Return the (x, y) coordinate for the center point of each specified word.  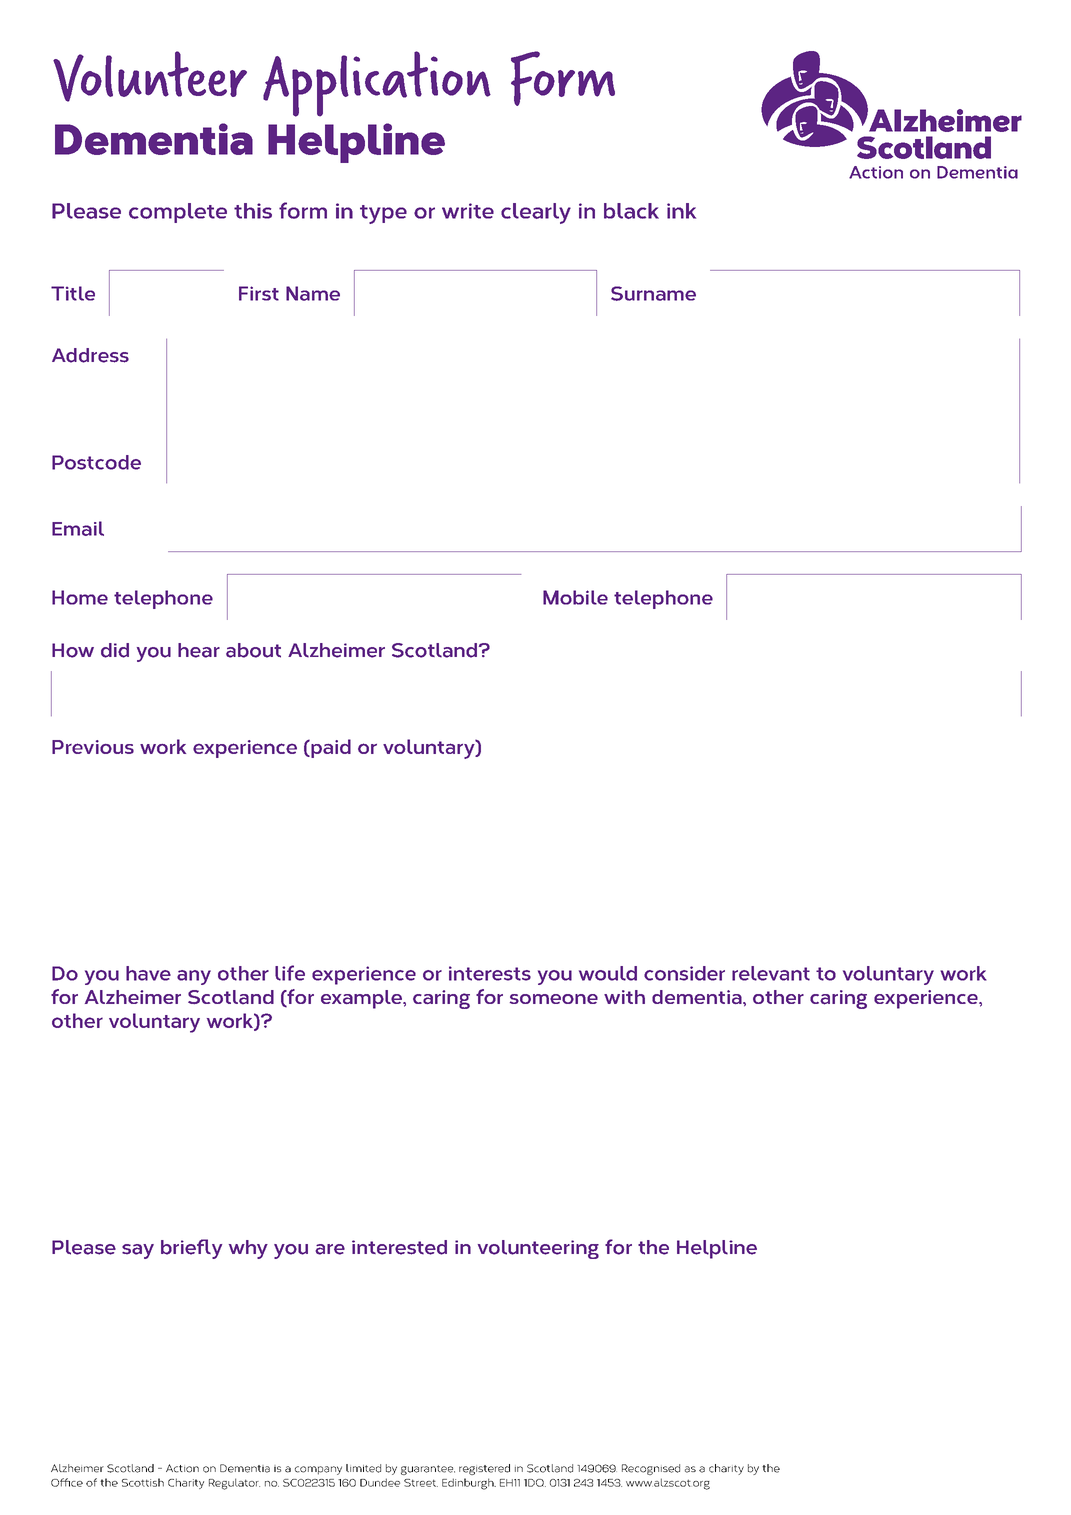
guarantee (428, 1470)
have (148, 973)
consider (684, 973)
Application (377, 84)
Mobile (575, 597)
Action (182, 1468)
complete (178, 213)
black (631, 211)
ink (681, 211)
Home (80, 597)
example (362, 999)
